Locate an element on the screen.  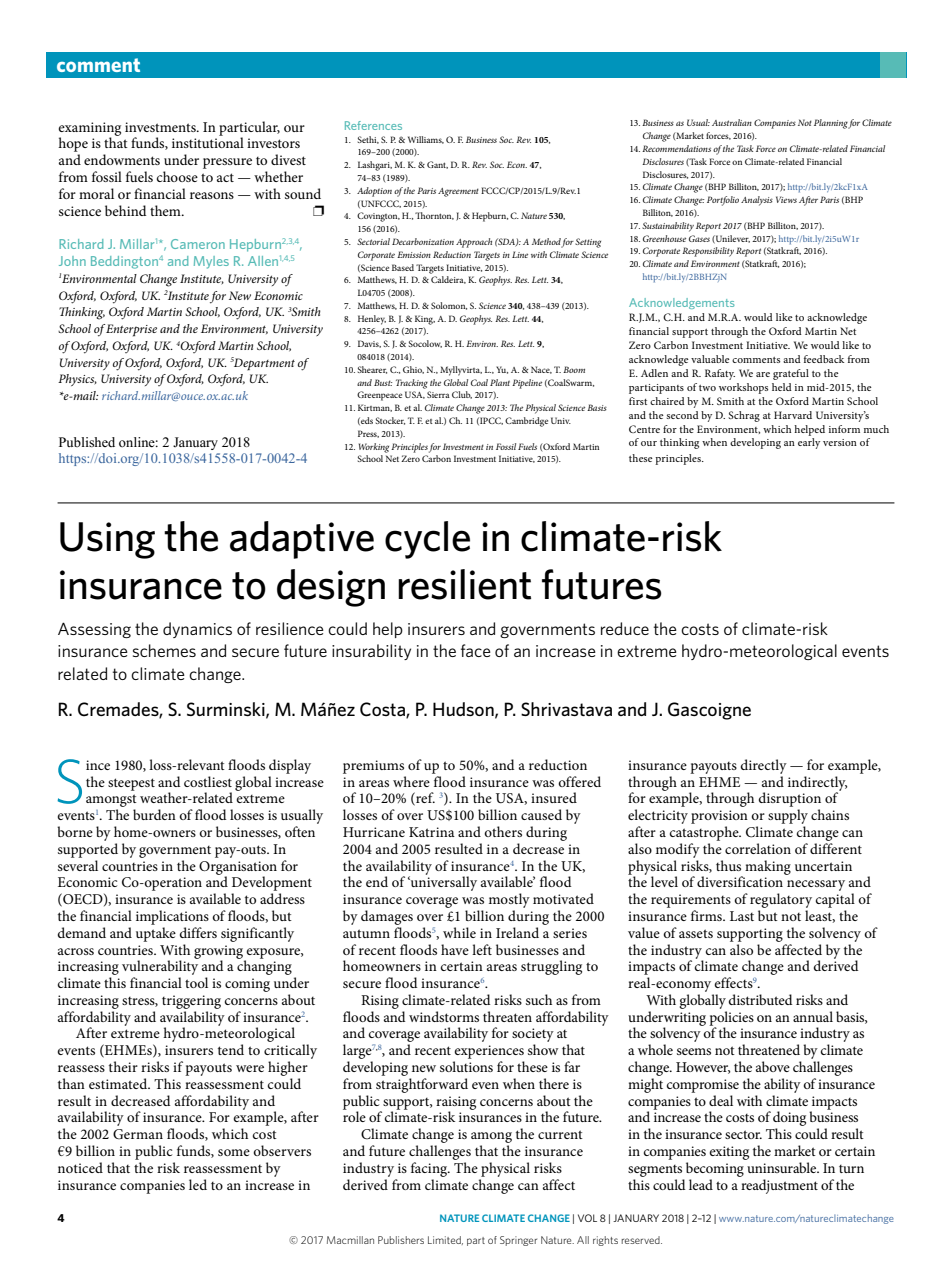
schemes is located at coordinates (164, 650).
